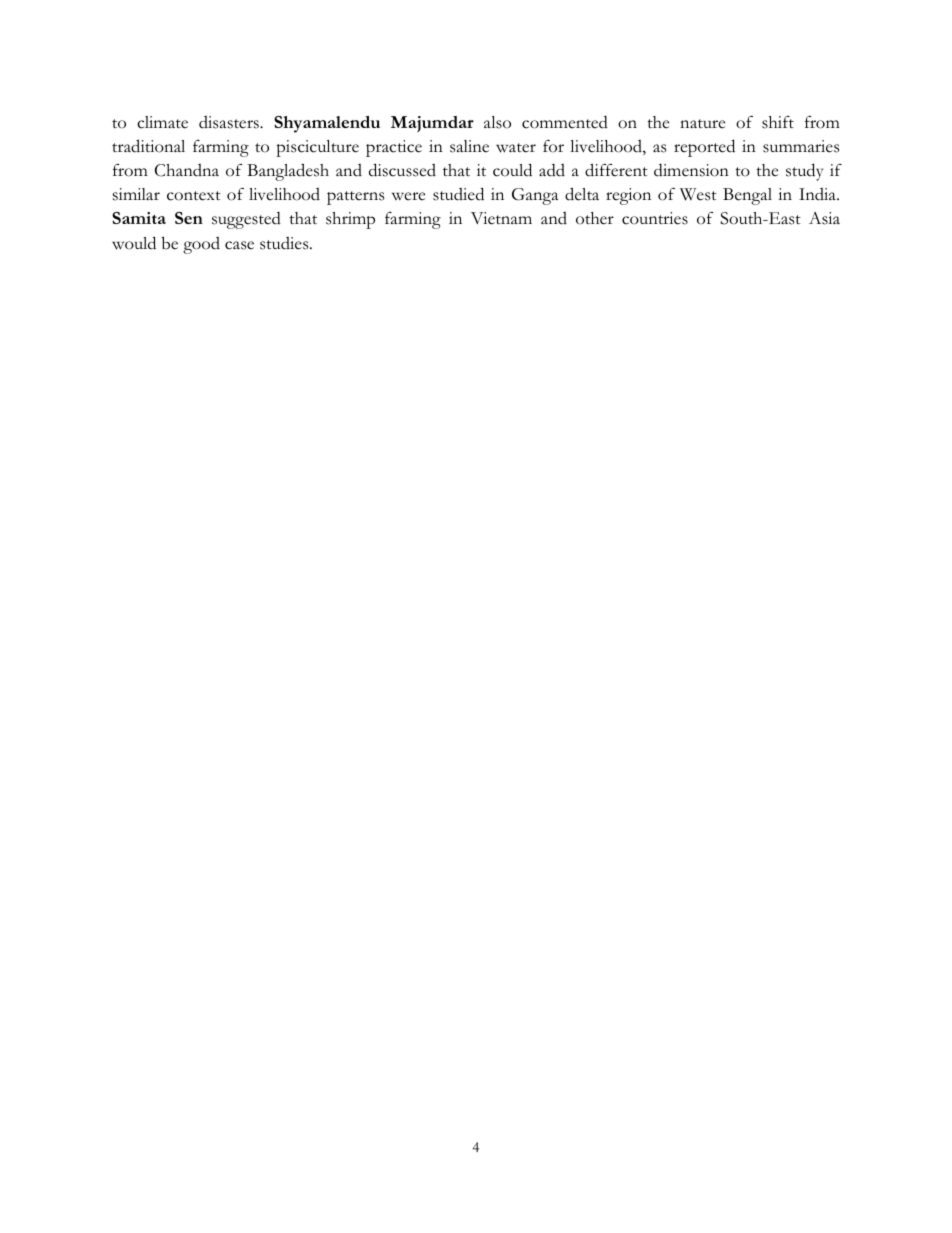 Image resolution: width=952 pixels, height=1233 pixels. What do you see at coordinates (824, 218) in the page?
I see `Asia` at bounding box center [824, 218].
